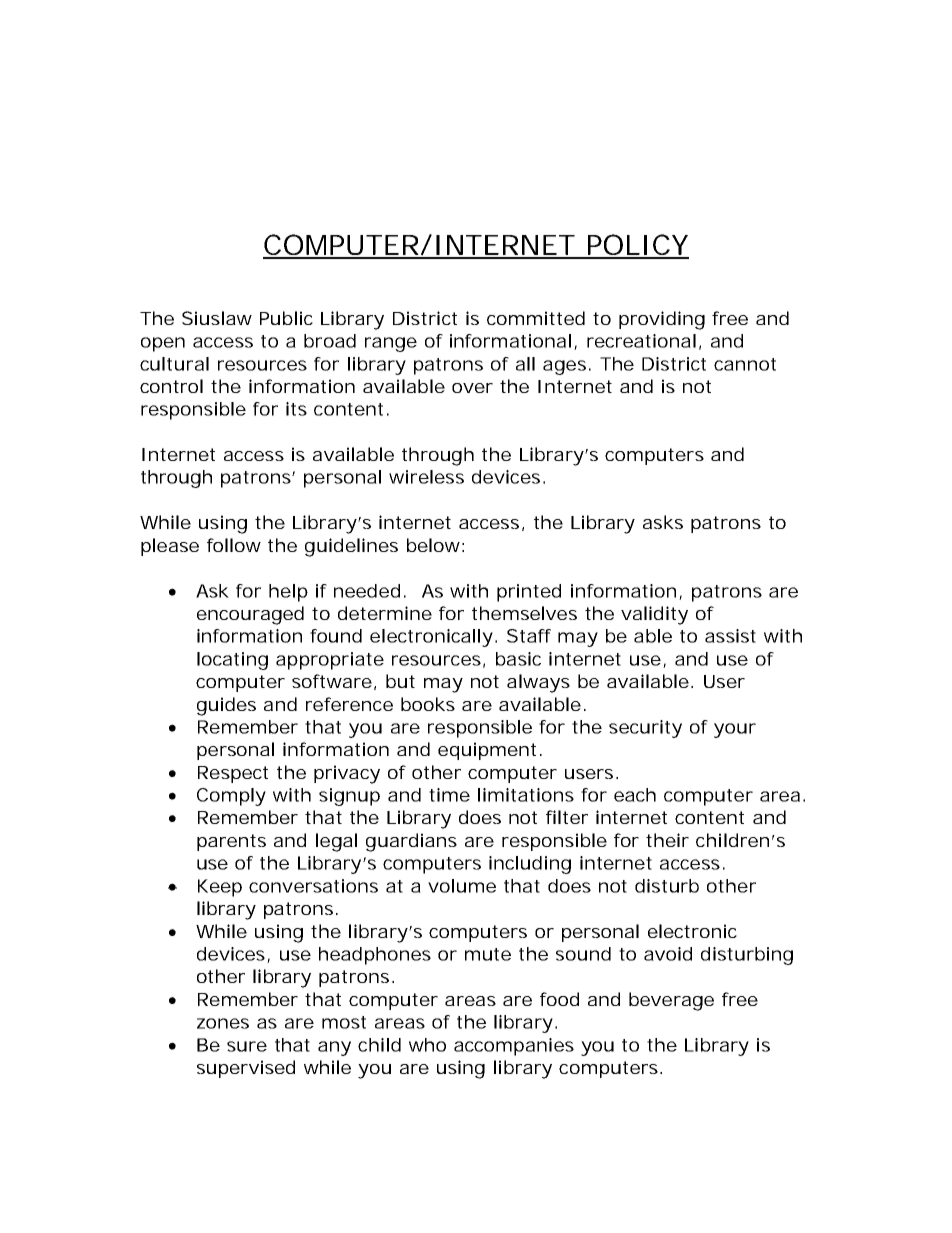 This document has height=1233, width=952. I want to click on Public, so click(286, 318).
